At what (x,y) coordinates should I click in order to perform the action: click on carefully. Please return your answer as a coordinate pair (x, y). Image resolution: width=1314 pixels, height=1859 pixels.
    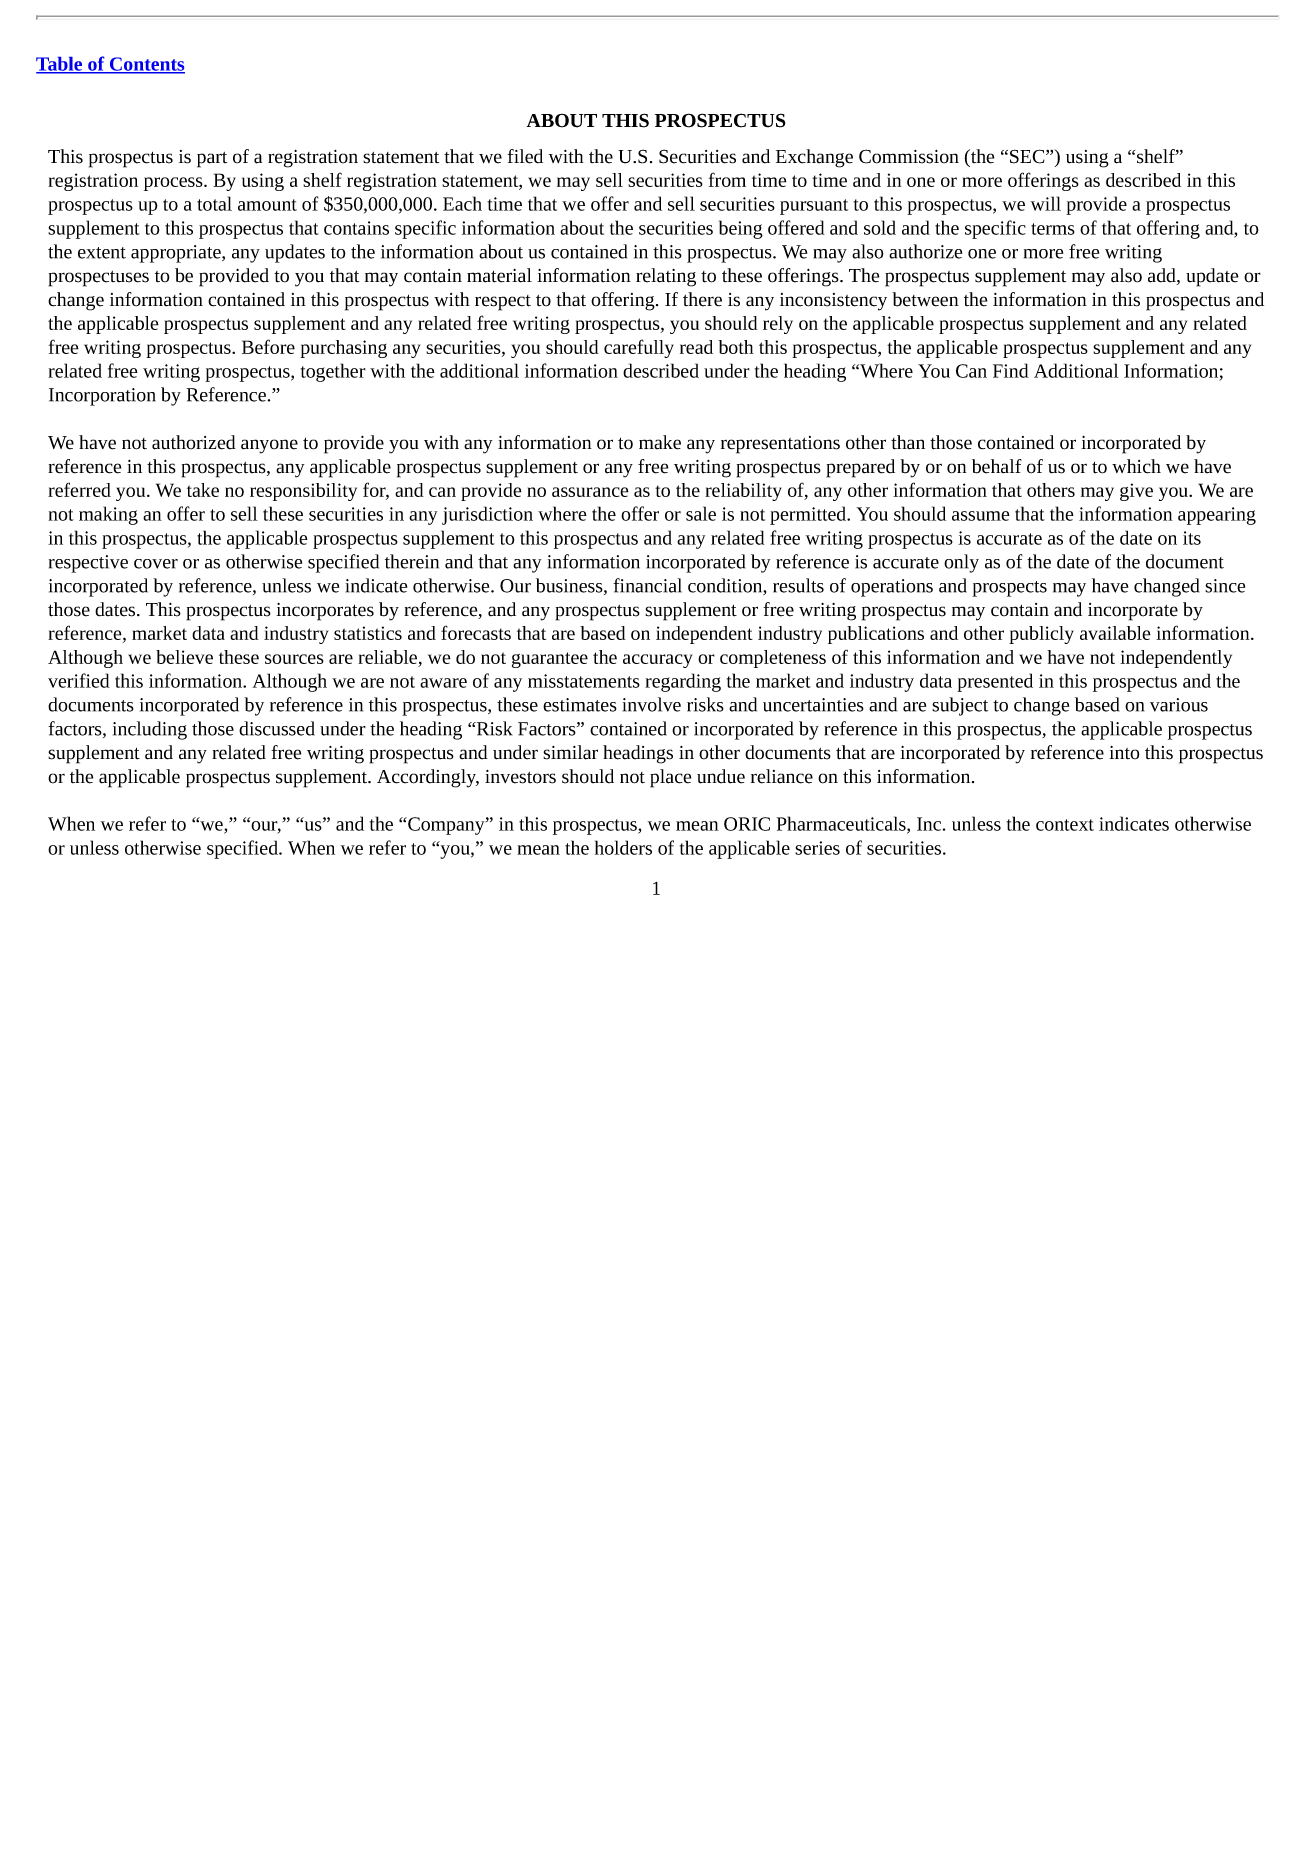
    Looking at the image, I should click on (639, 348).
